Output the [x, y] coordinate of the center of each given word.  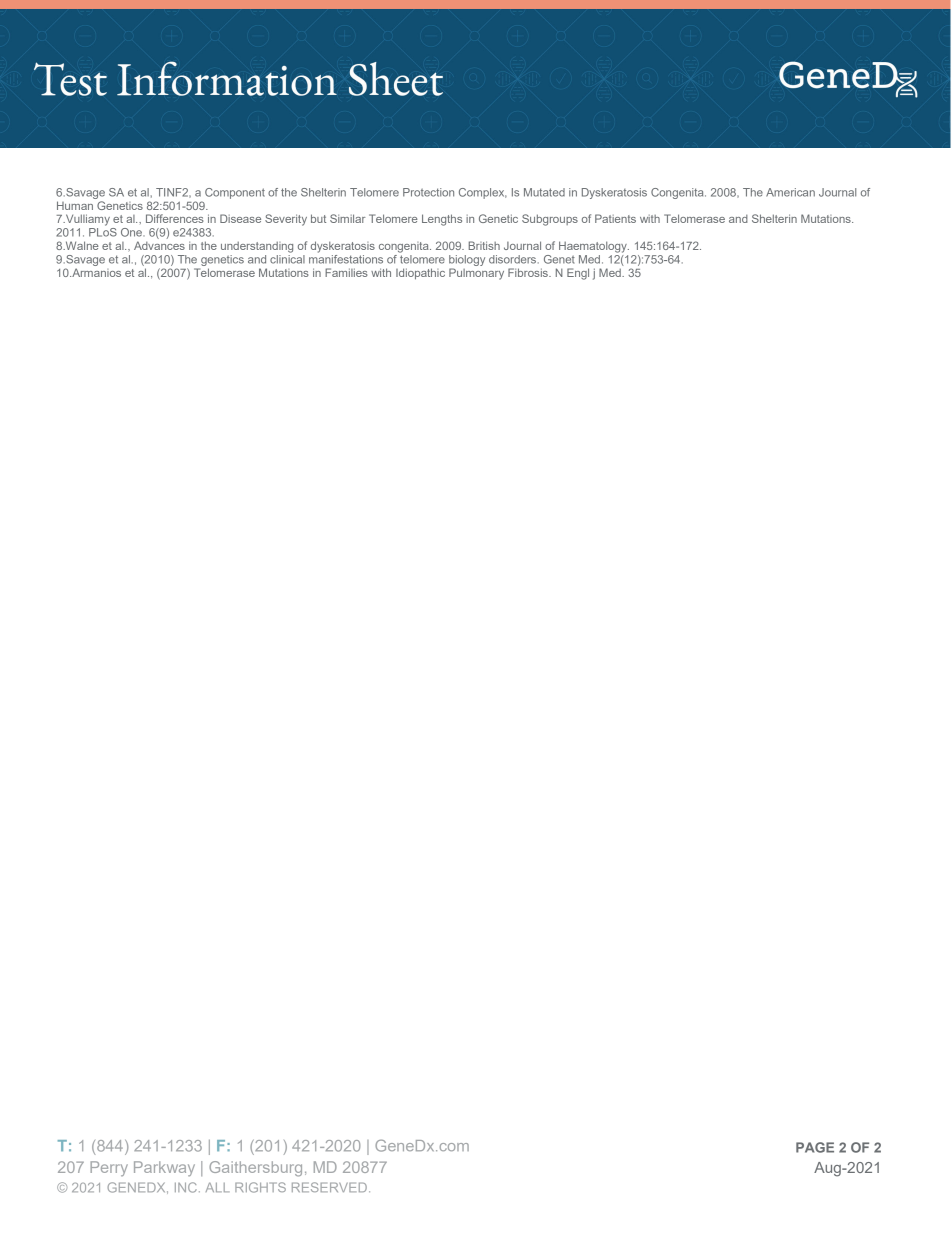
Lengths [442, 220]
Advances [159, 245]
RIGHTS [260, 1187]
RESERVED [329, 1187]
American [790, 192]
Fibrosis [529, 272]
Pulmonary [476, 274]
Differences [175, 218]
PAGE [815, 1147]
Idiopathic [420, 274]
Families [346, 272]
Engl [578, 274]
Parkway [164, 1168]
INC [186, 1187]
